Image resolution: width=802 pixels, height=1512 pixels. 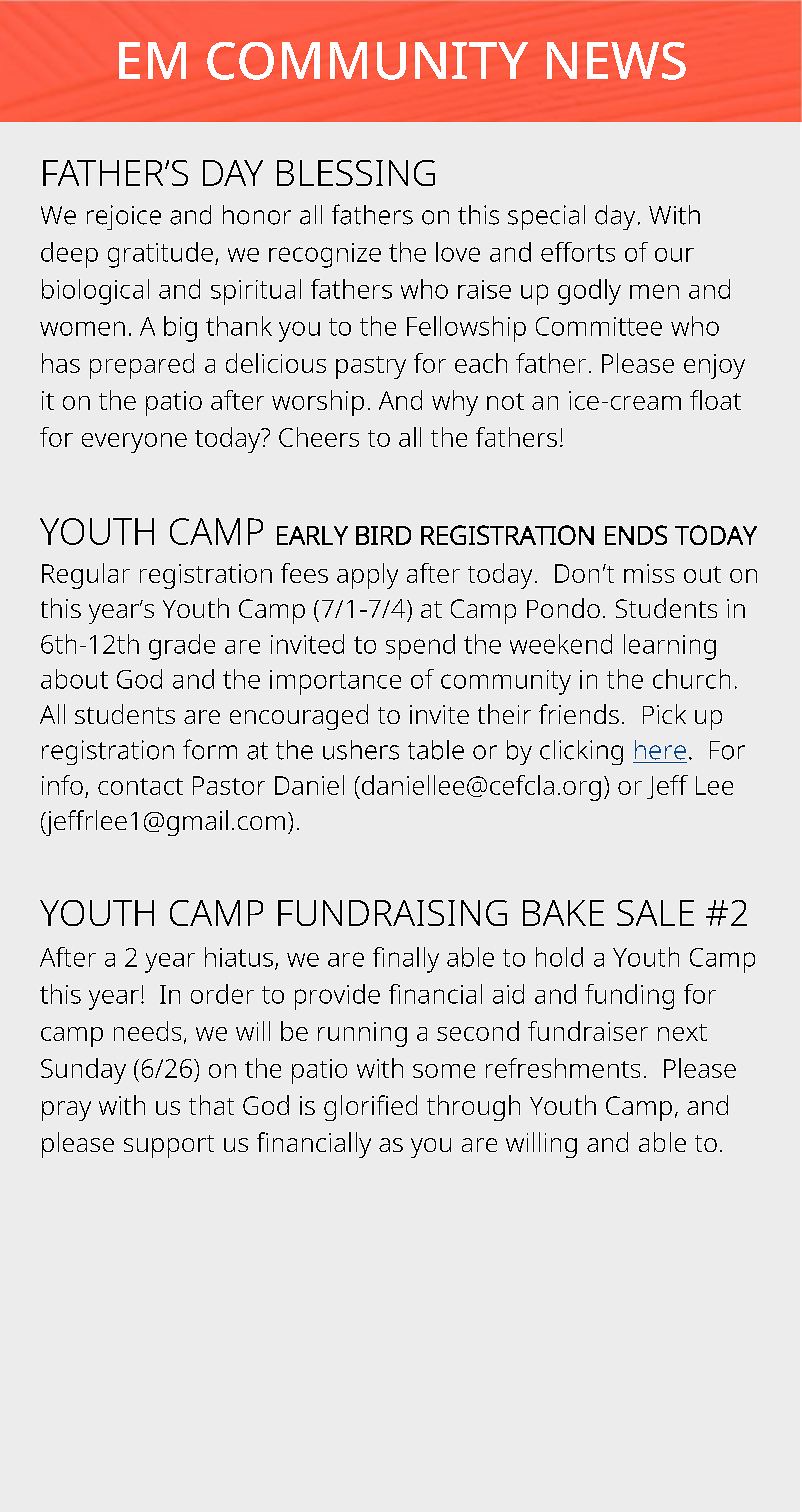 I want to click on apply, so click(x=367, y=576).
